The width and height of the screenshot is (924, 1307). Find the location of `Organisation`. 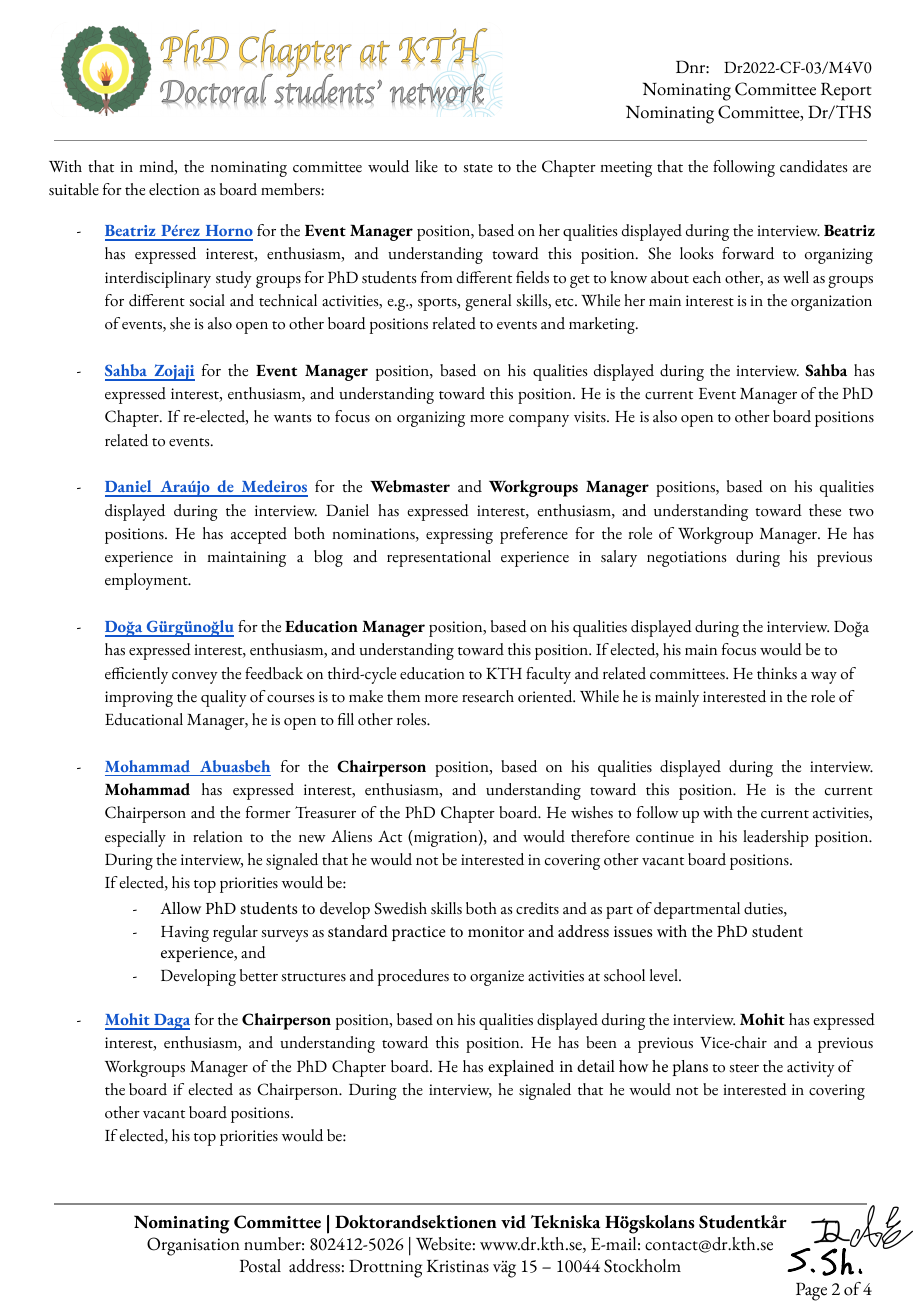

Organisation is located at coordinates (193, 1246).
